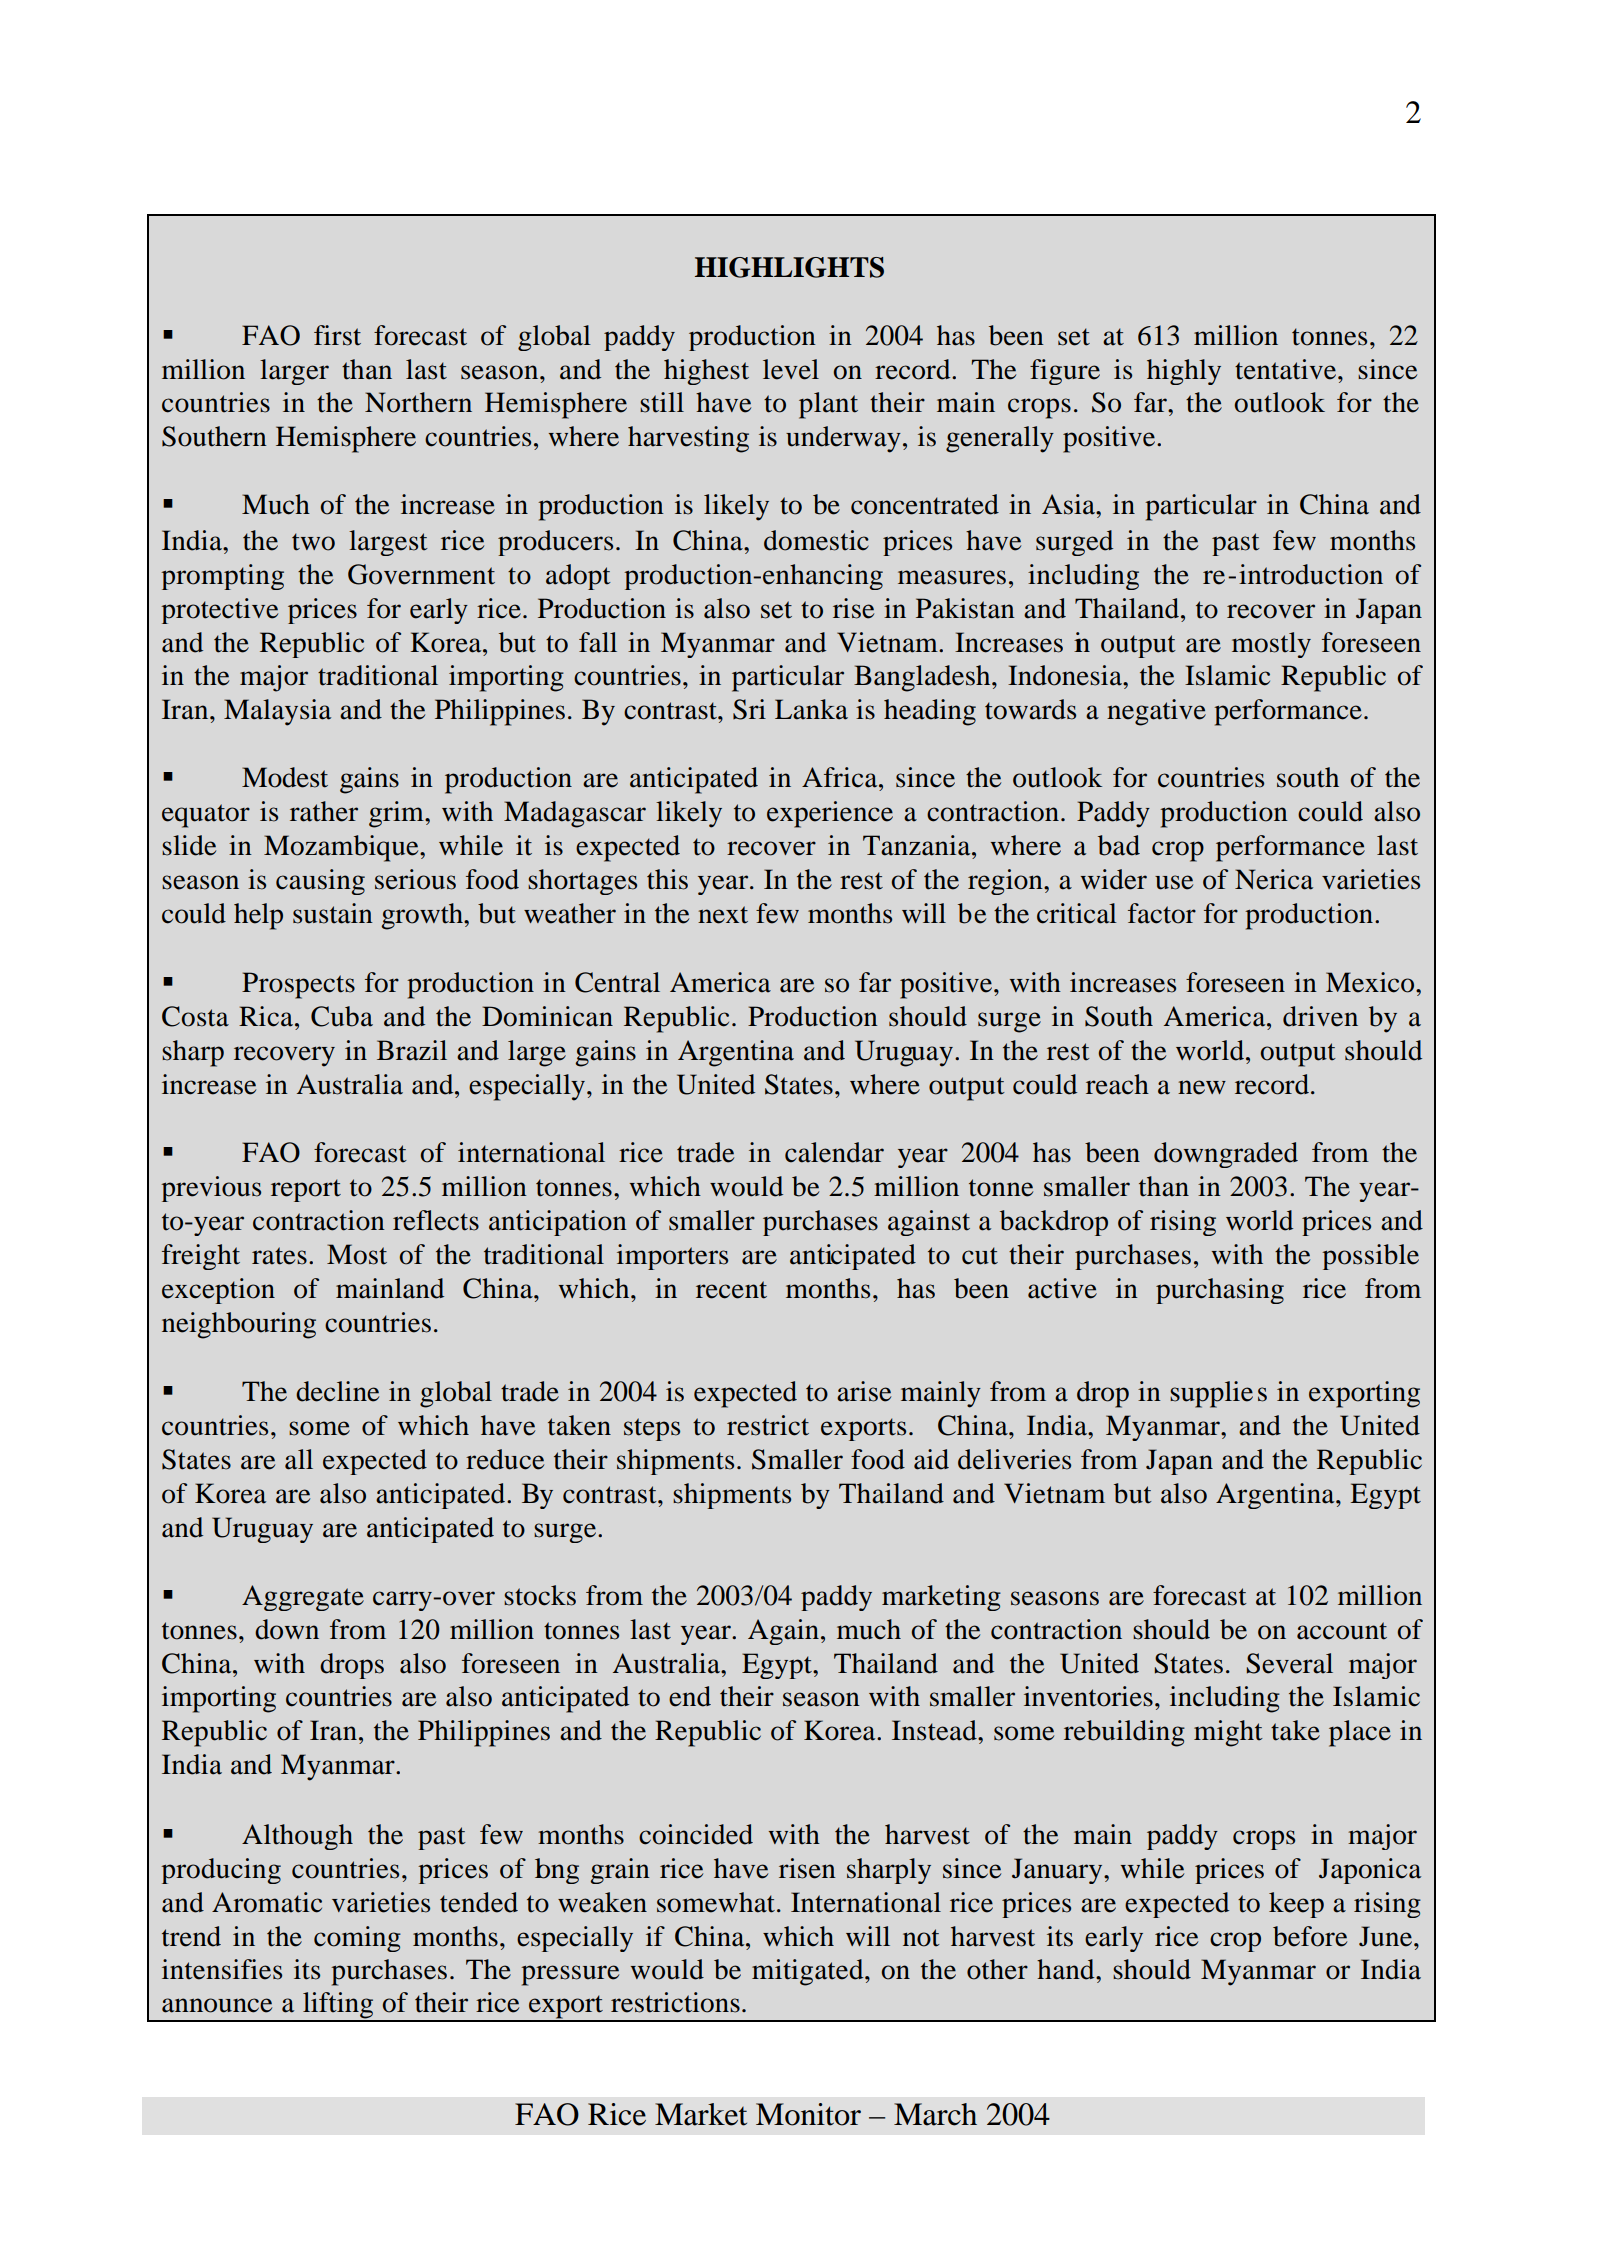  I want to click on Monitor, so click(808, 2114).
